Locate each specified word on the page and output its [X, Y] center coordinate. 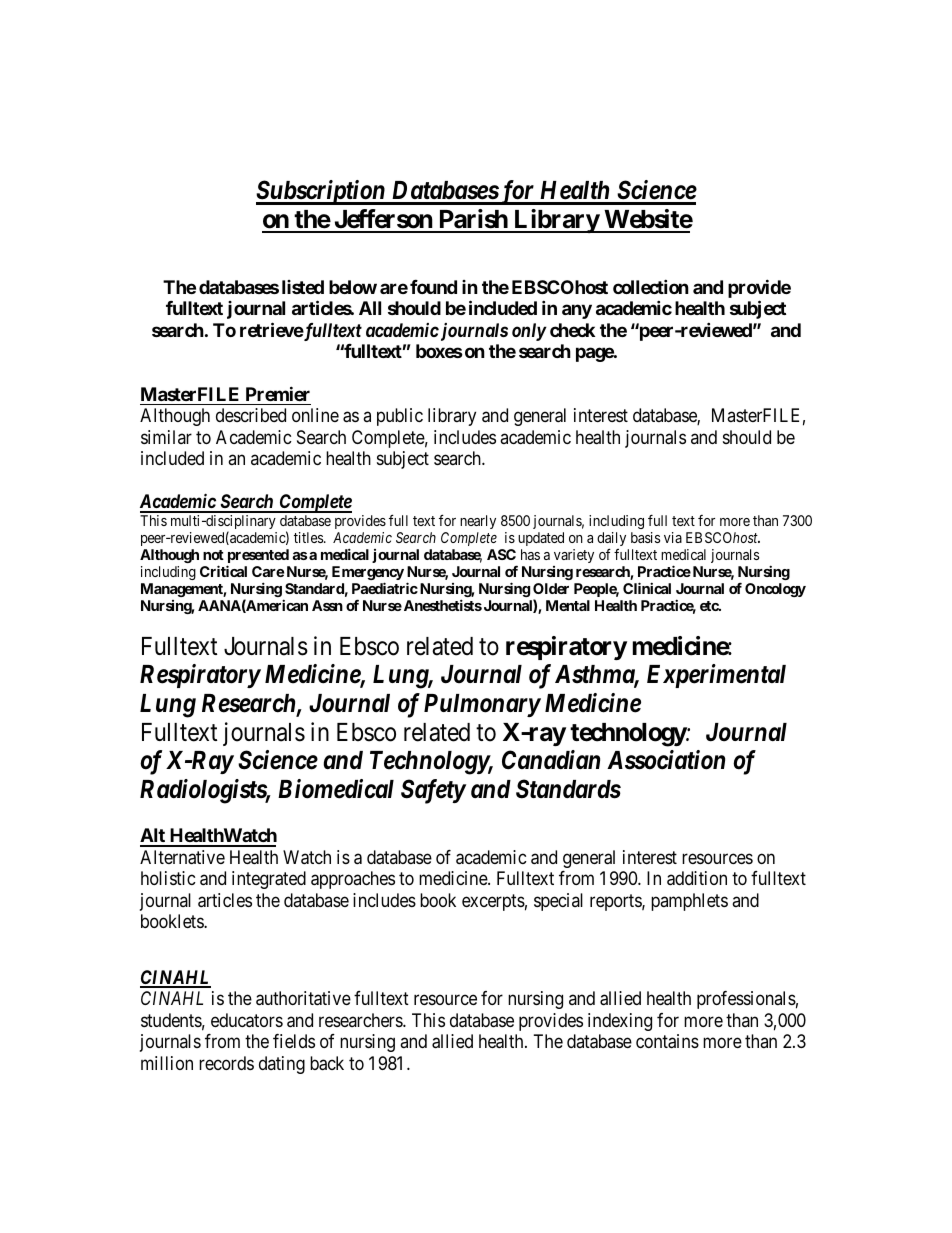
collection [651, 286]
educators [247, 1020]
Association [666, 760]
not [213, 555]
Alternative [182, 857]
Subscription [321, 192]
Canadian [551, 760]
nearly [478, 522]
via [673, 537]
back [327, 1063]
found [433, 287]
